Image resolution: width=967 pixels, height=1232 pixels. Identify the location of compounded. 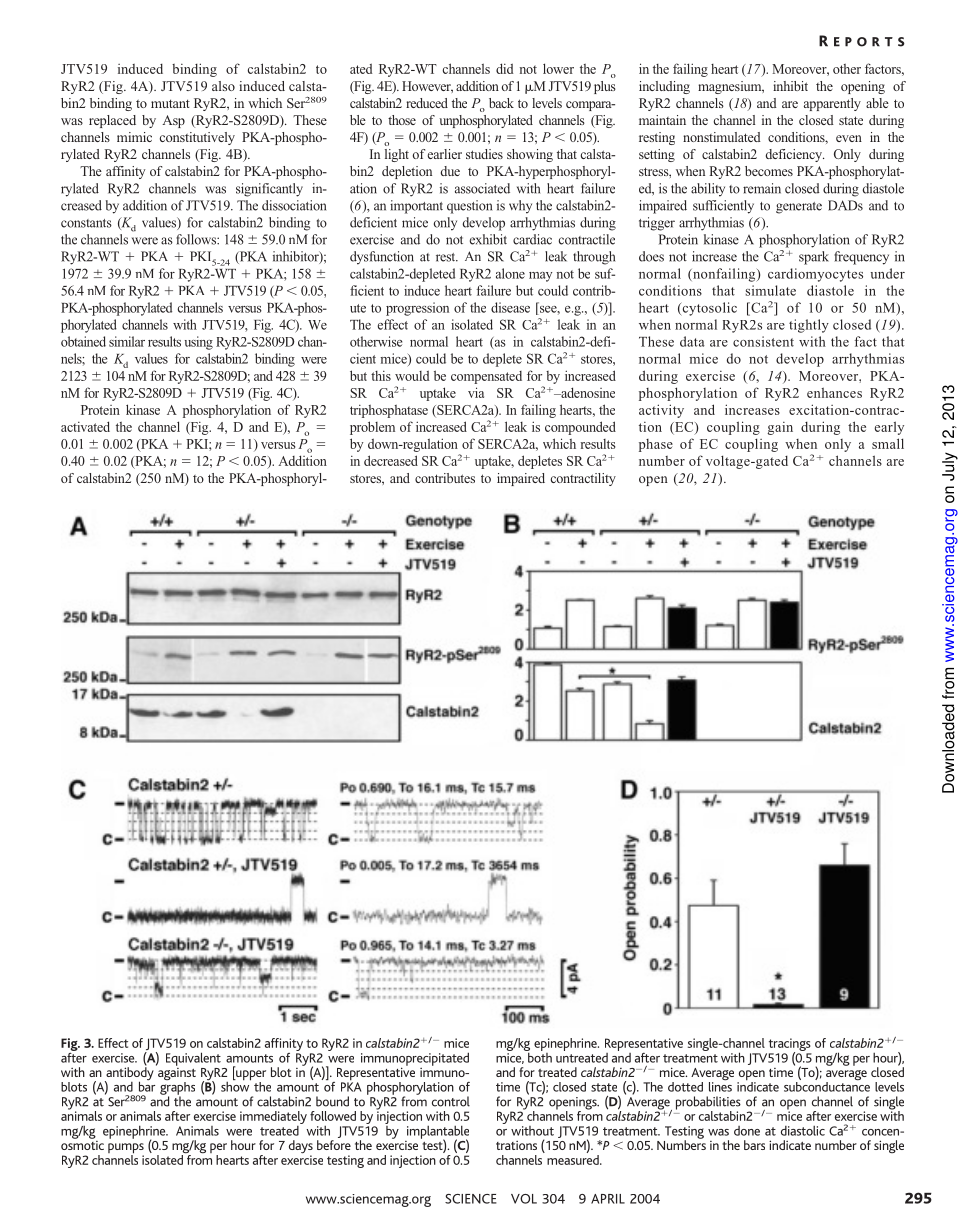
(580, 428).
